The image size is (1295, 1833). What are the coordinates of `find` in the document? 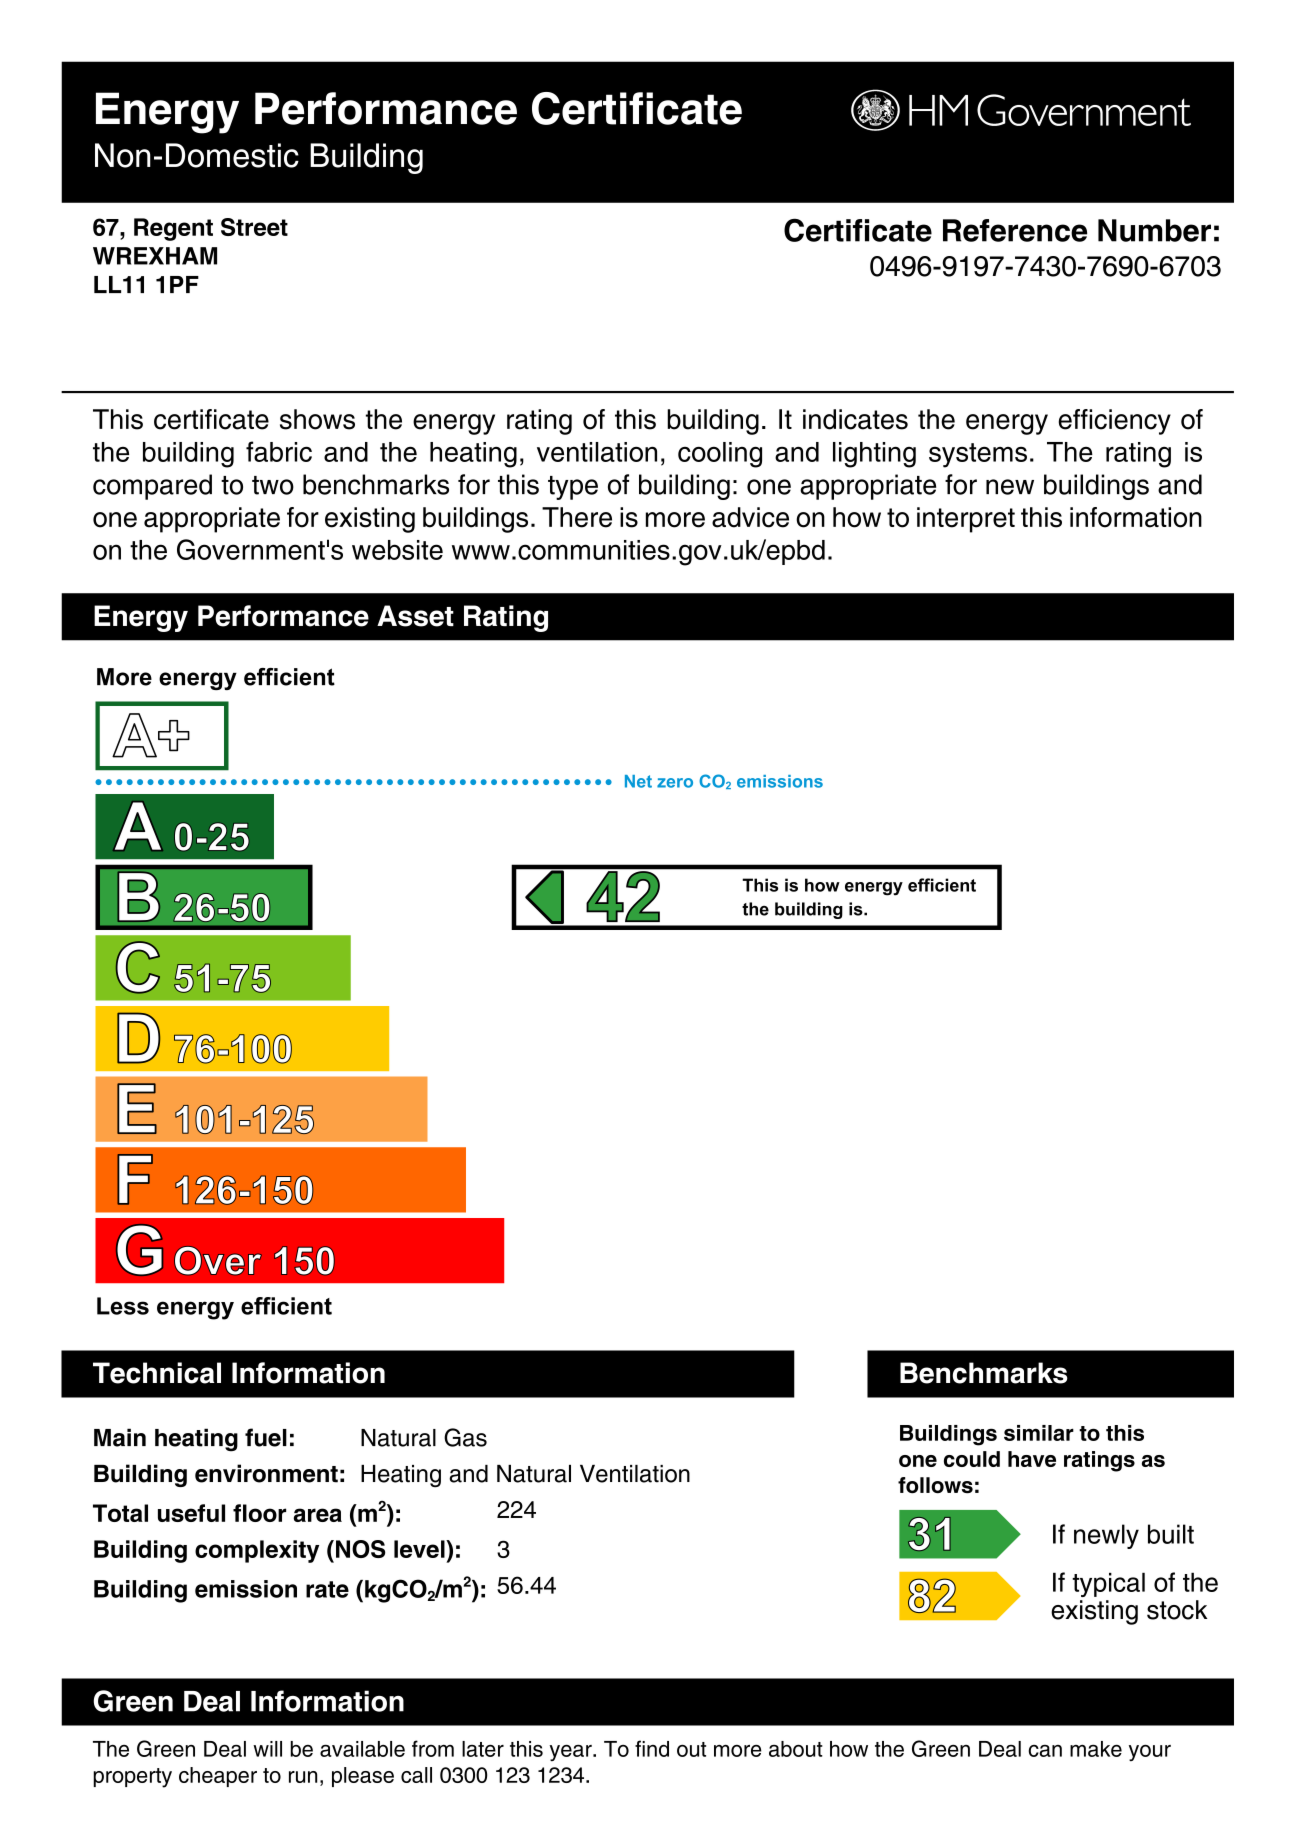 It's located at (652, 1748).
